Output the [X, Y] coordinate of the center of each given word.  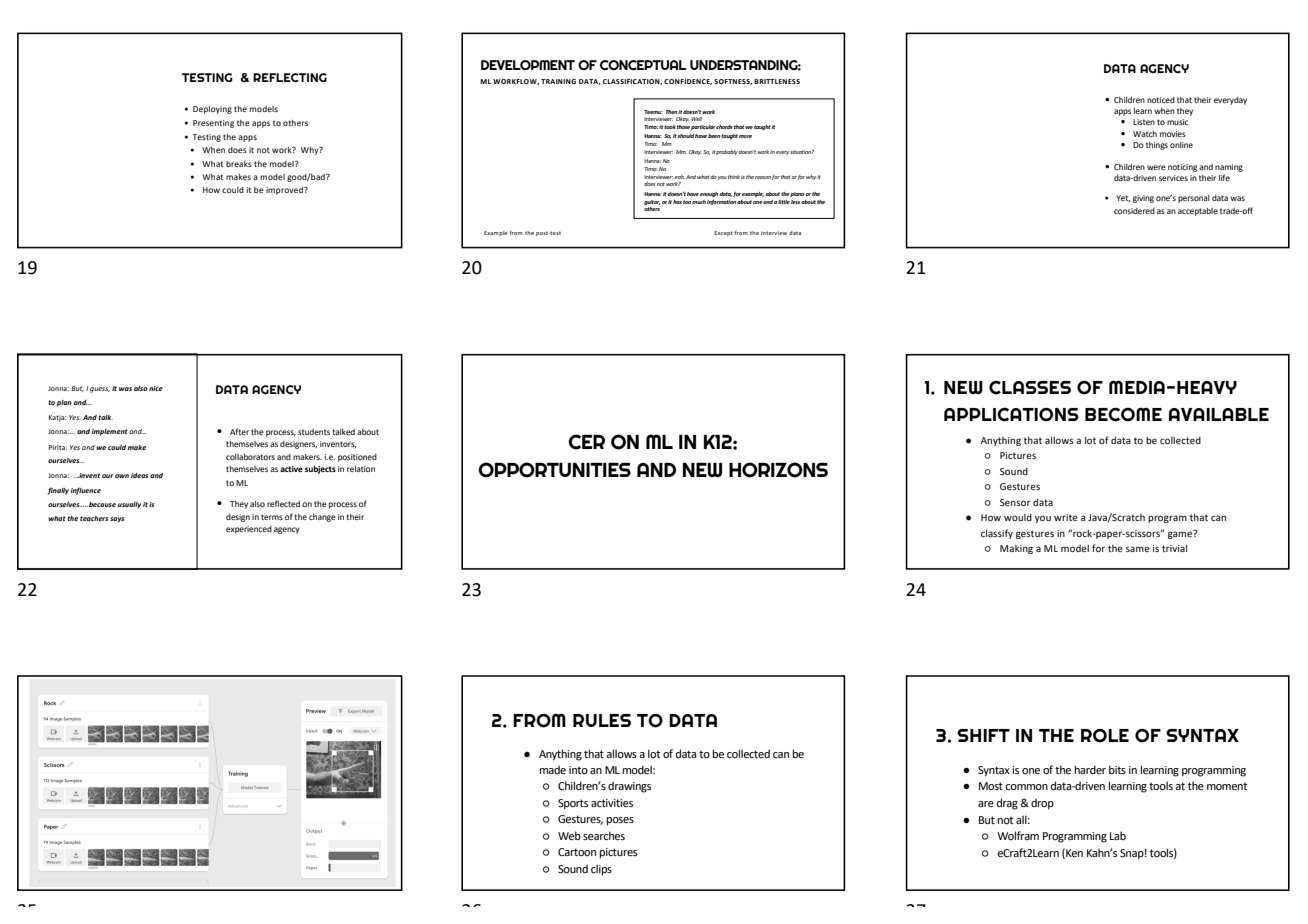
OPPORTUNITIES [554, 470]
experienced [249, 530]
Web [569, 835]
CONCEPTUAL [643, 65]
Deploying [212, 110]
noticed [1161, 100]
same [1138, 549]
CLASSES [1030, 387]
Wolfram [1018, 835]
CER [586, 442]
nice [156, 388]
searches [604, 835]
